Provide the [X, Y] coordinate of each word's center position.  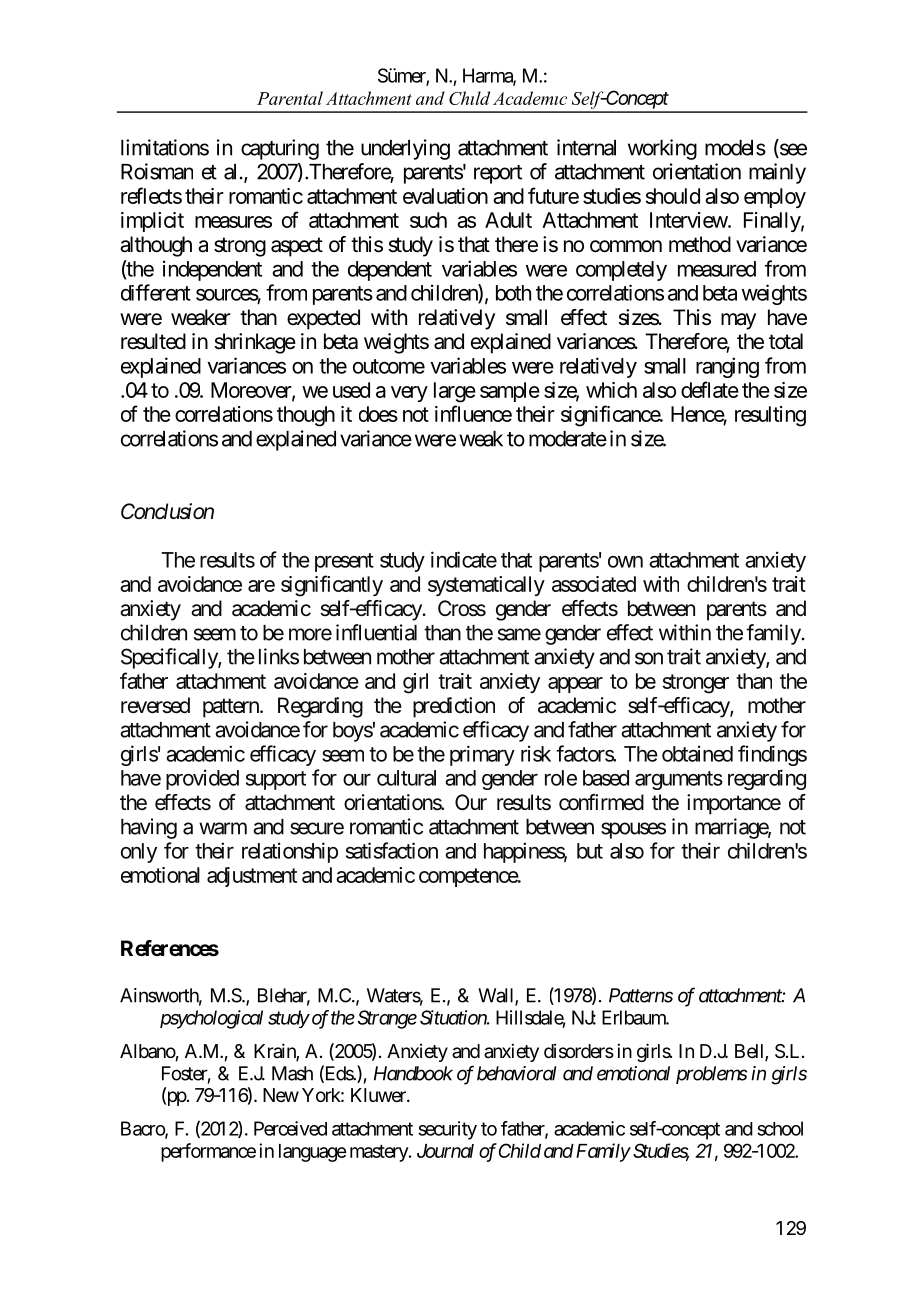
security [447, 1130]
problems [711, 1075]
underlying [405, 149]
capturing [280, 149]
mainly [777, 173]
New [281, 1095]
